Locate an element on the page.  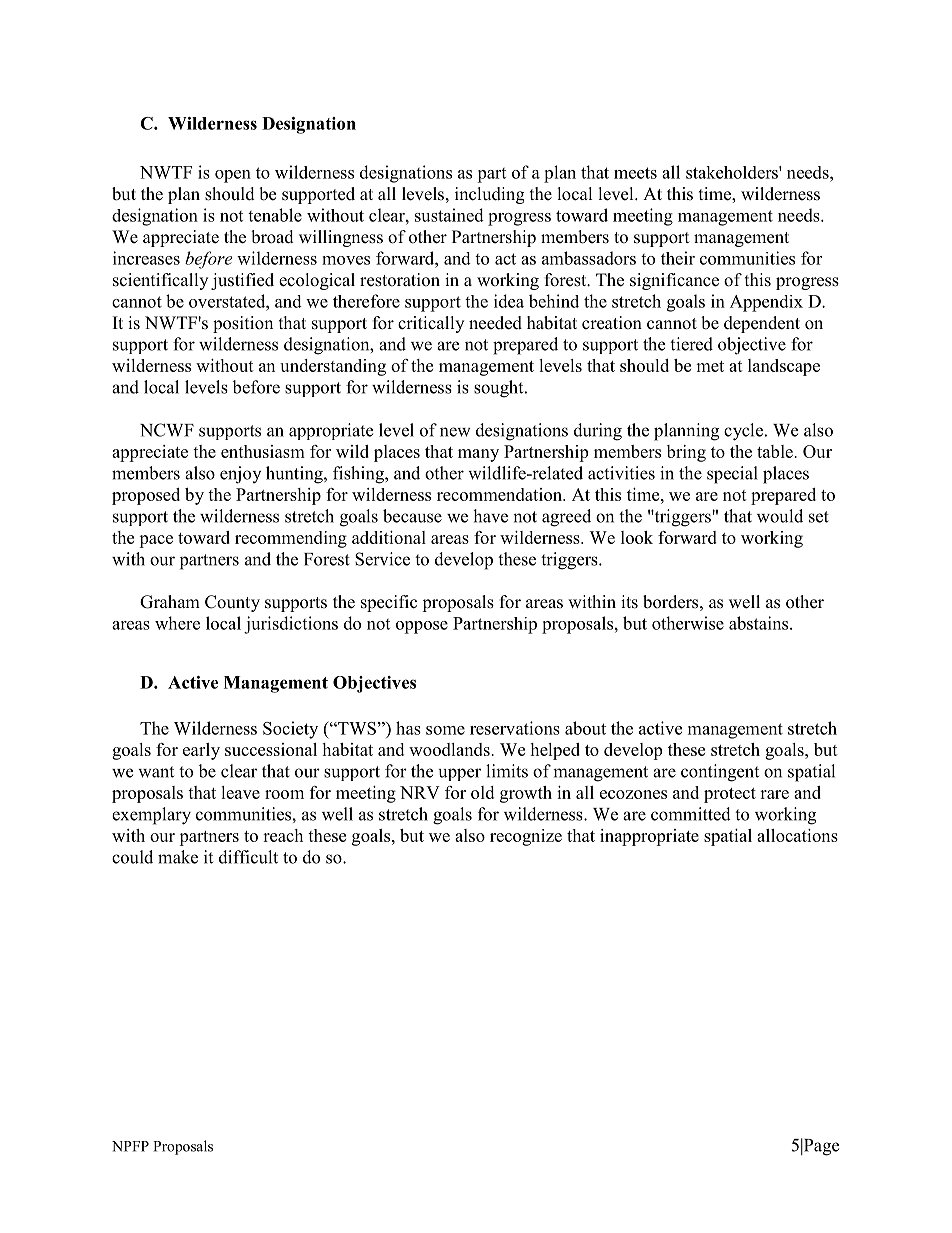
recognize is located at coordinates (526, 837).
